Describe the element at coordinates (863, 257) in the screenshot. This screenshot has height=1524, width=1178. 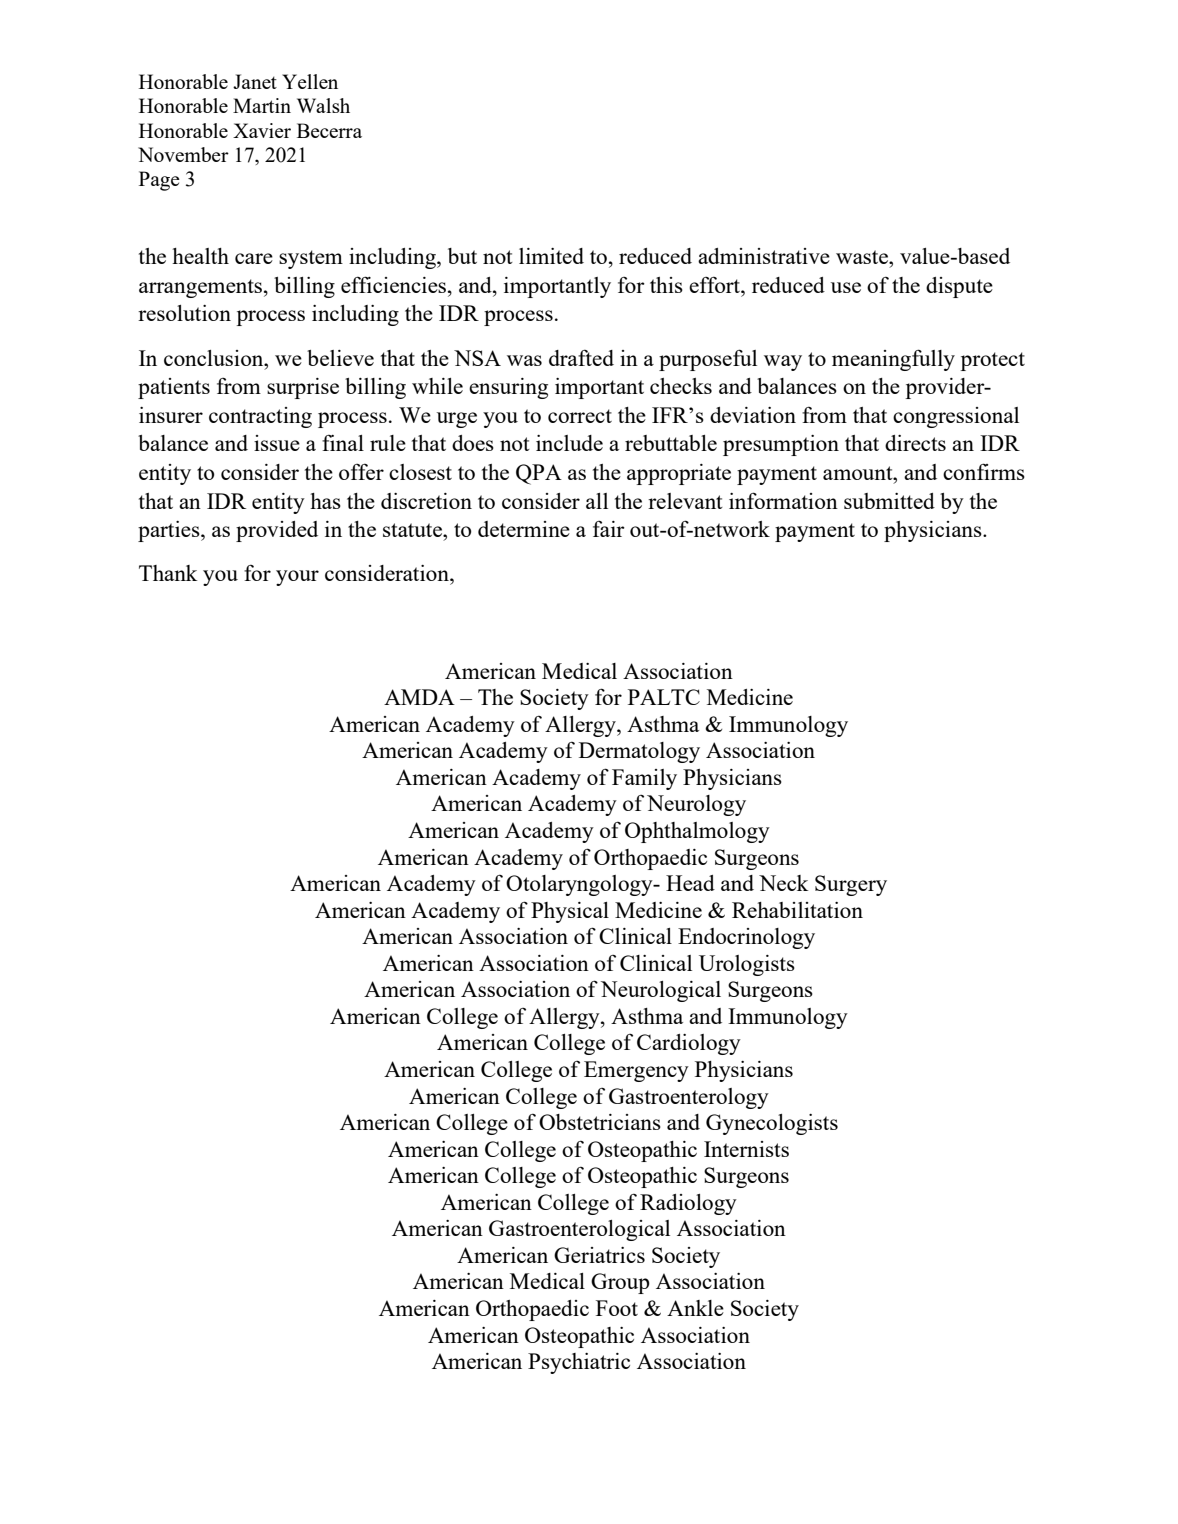
I see `waste` at that location.
